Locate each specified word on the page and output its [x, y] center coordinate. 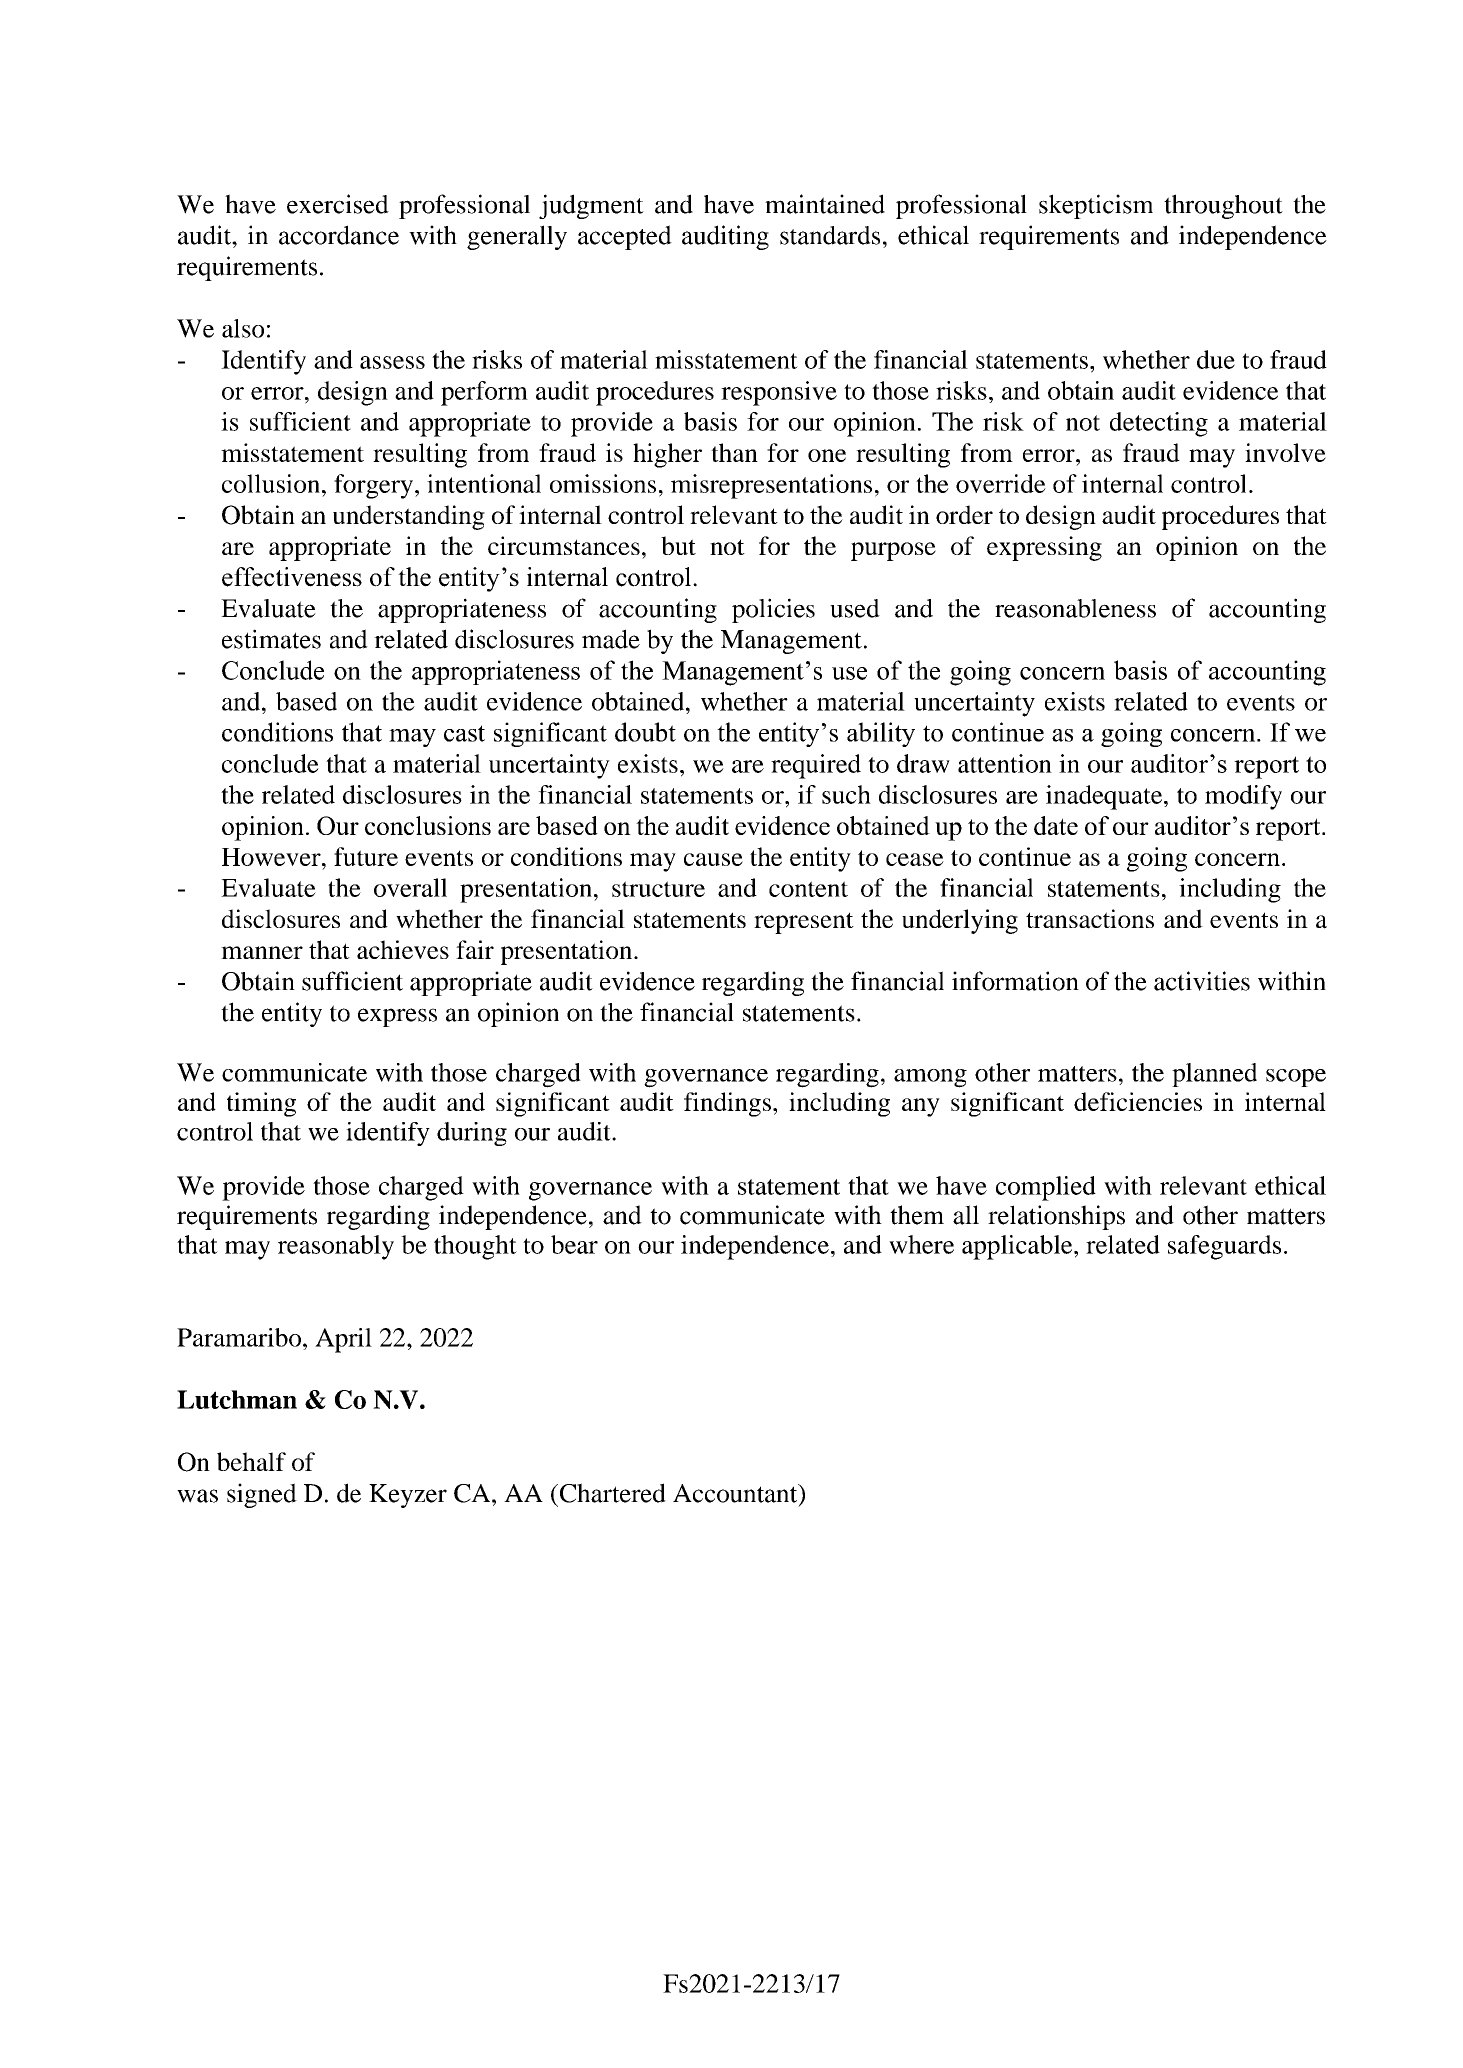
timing [261, 1104]
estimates [271, 639]
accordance [339, 235]
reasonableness [1075, 608]
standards [830, 235]
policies [773, 610]
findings [729, 1104]
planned [1214, 1075]
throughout [1223, 206]
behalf [251, 1461]
